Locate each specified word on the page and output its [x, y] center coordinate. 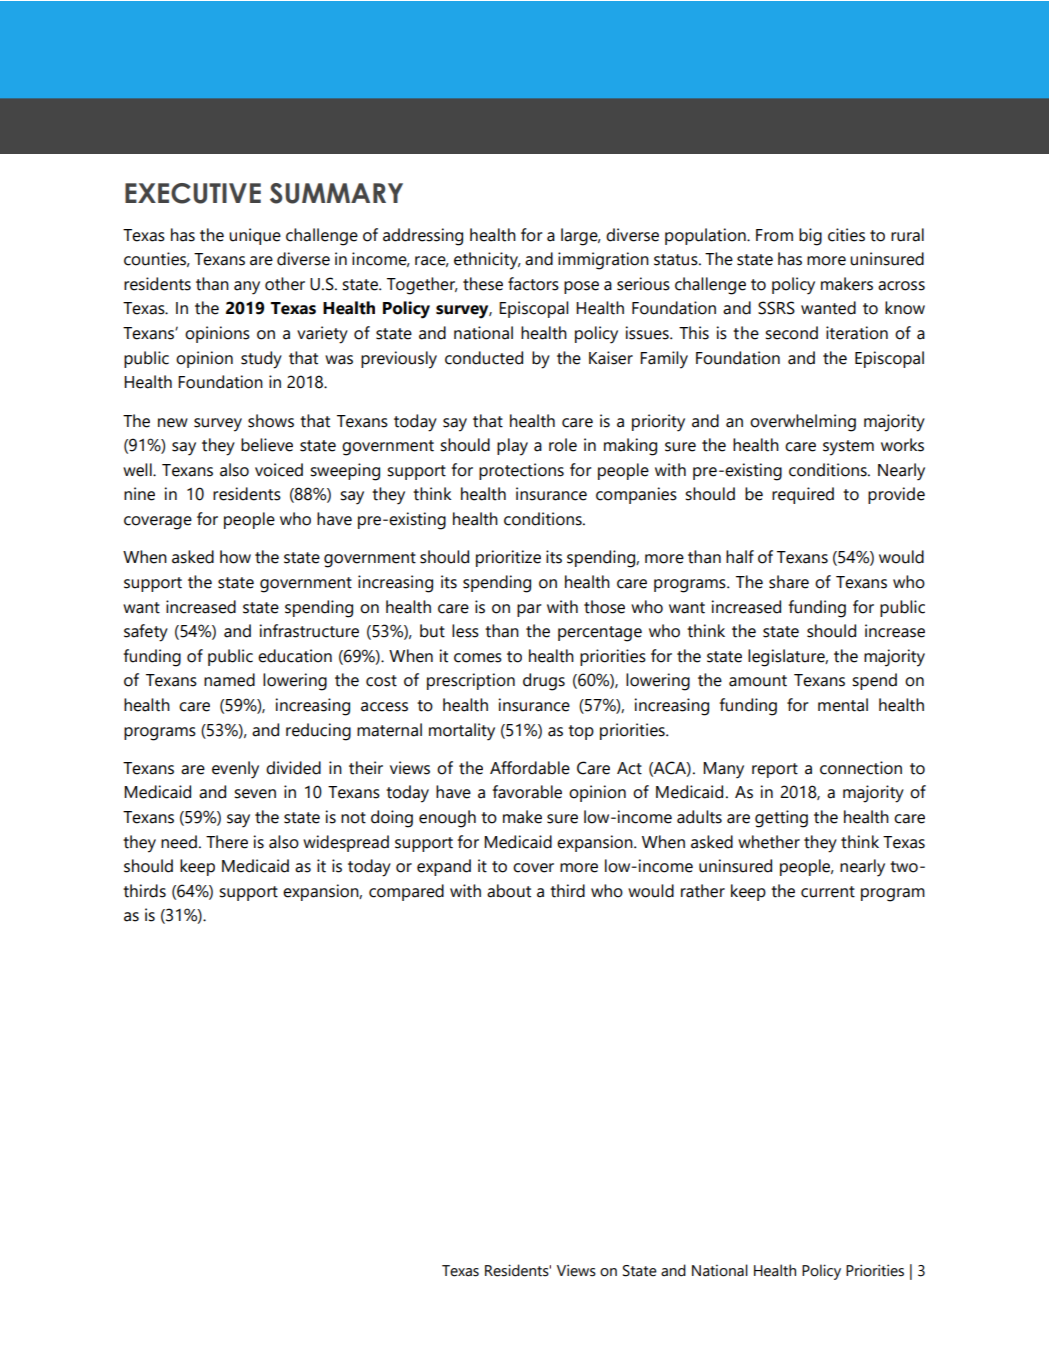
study [261, 360]
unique [255, 236]
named [229, 680]
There [227, 842]
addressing [423, 237]
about [509, 891]
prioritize [508, 558]
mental [843, 705]
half [740, 557]
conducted [484, 358]
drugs [544, 682]
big [810, 237]
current [828, 892]
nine [139, 494]
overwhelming [803, 423]
